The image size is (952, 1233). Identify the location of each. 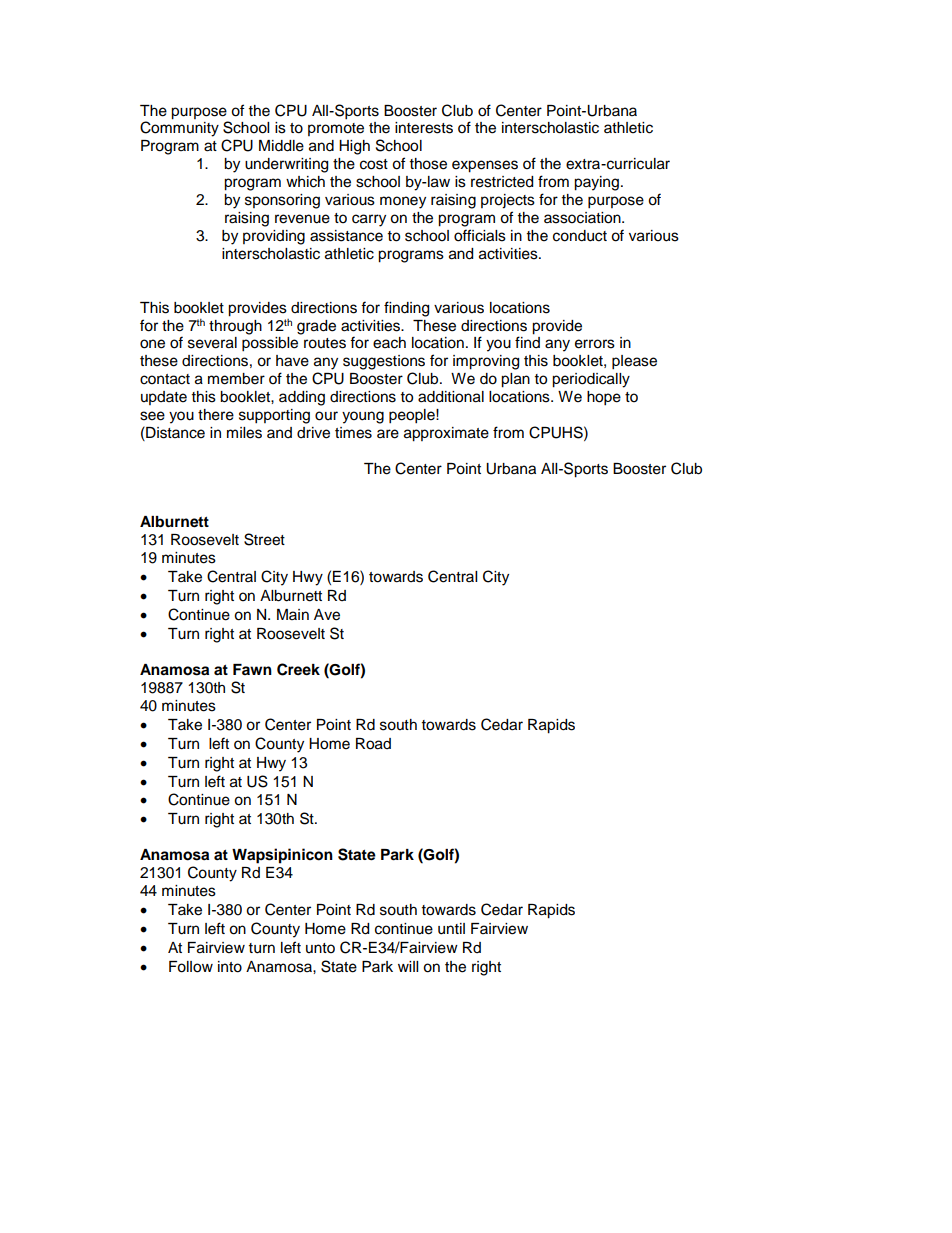
(389, 343).
